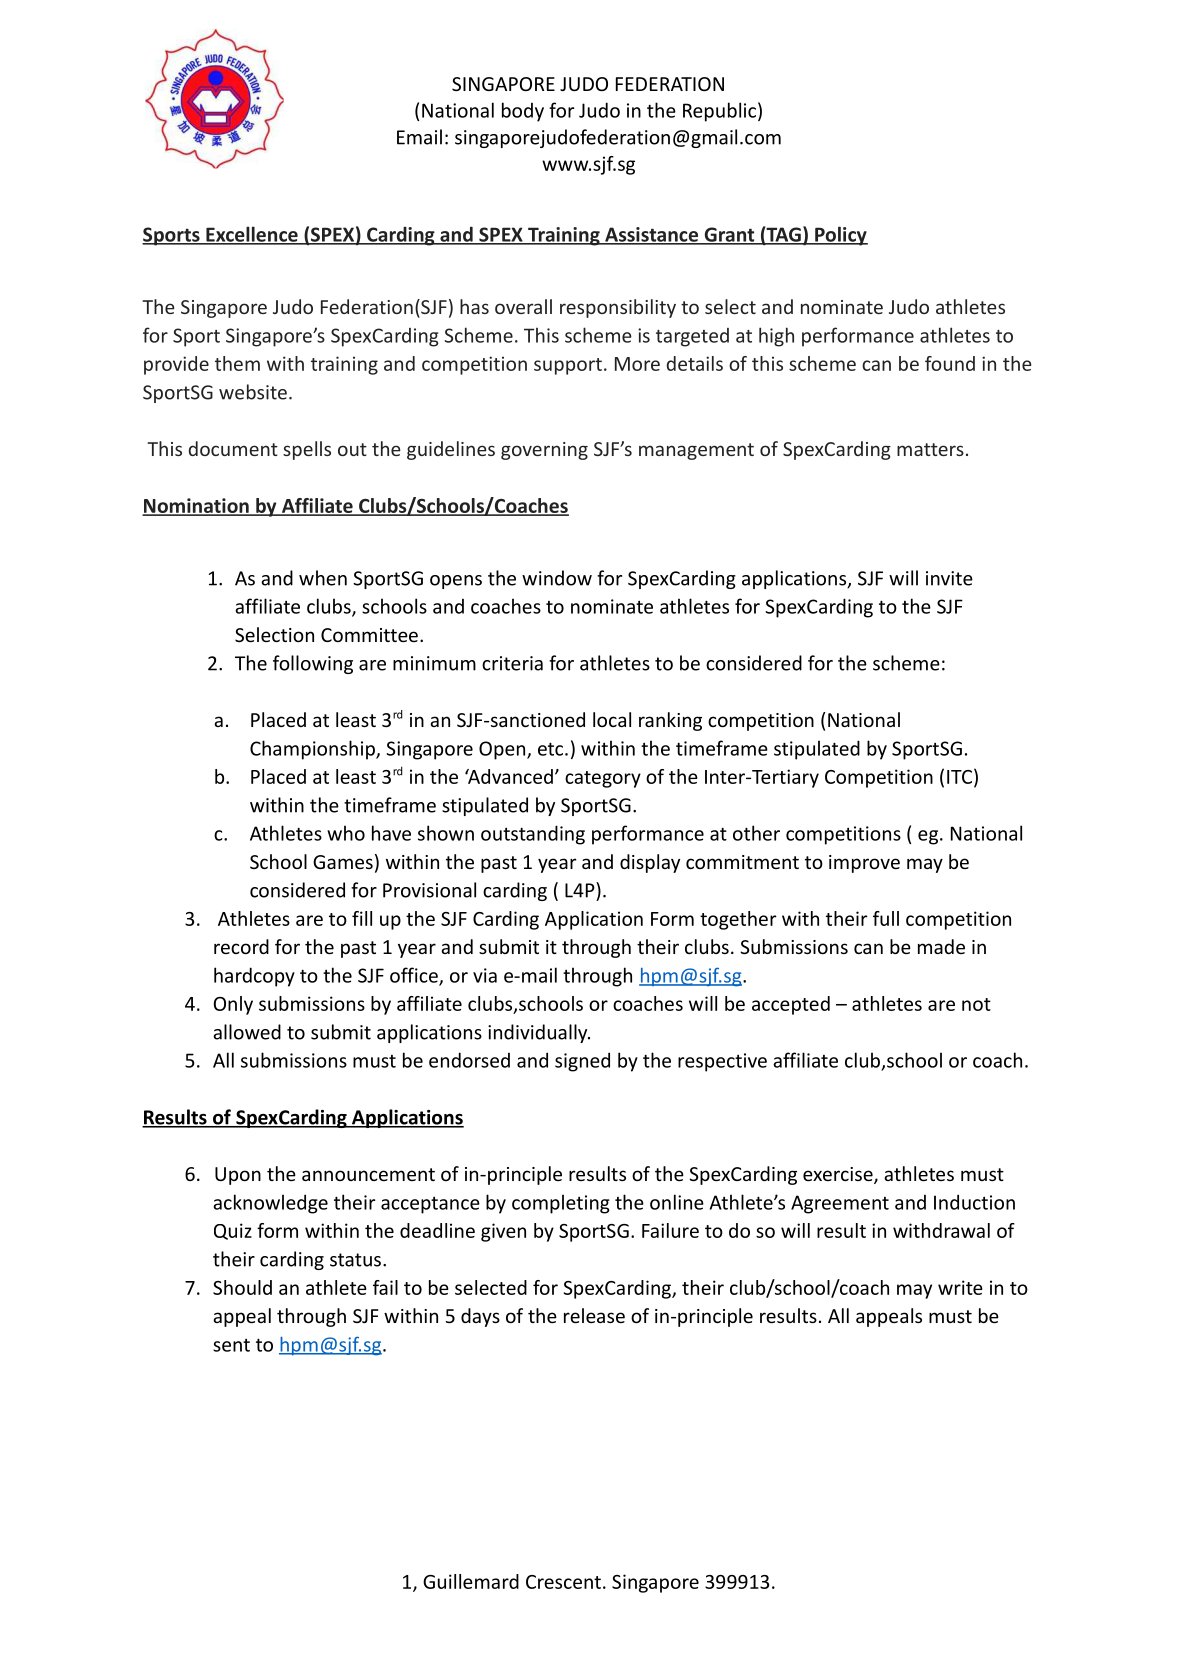 This document has width=1177, height=1665. I want to click on Championship, so click(313, 750).
